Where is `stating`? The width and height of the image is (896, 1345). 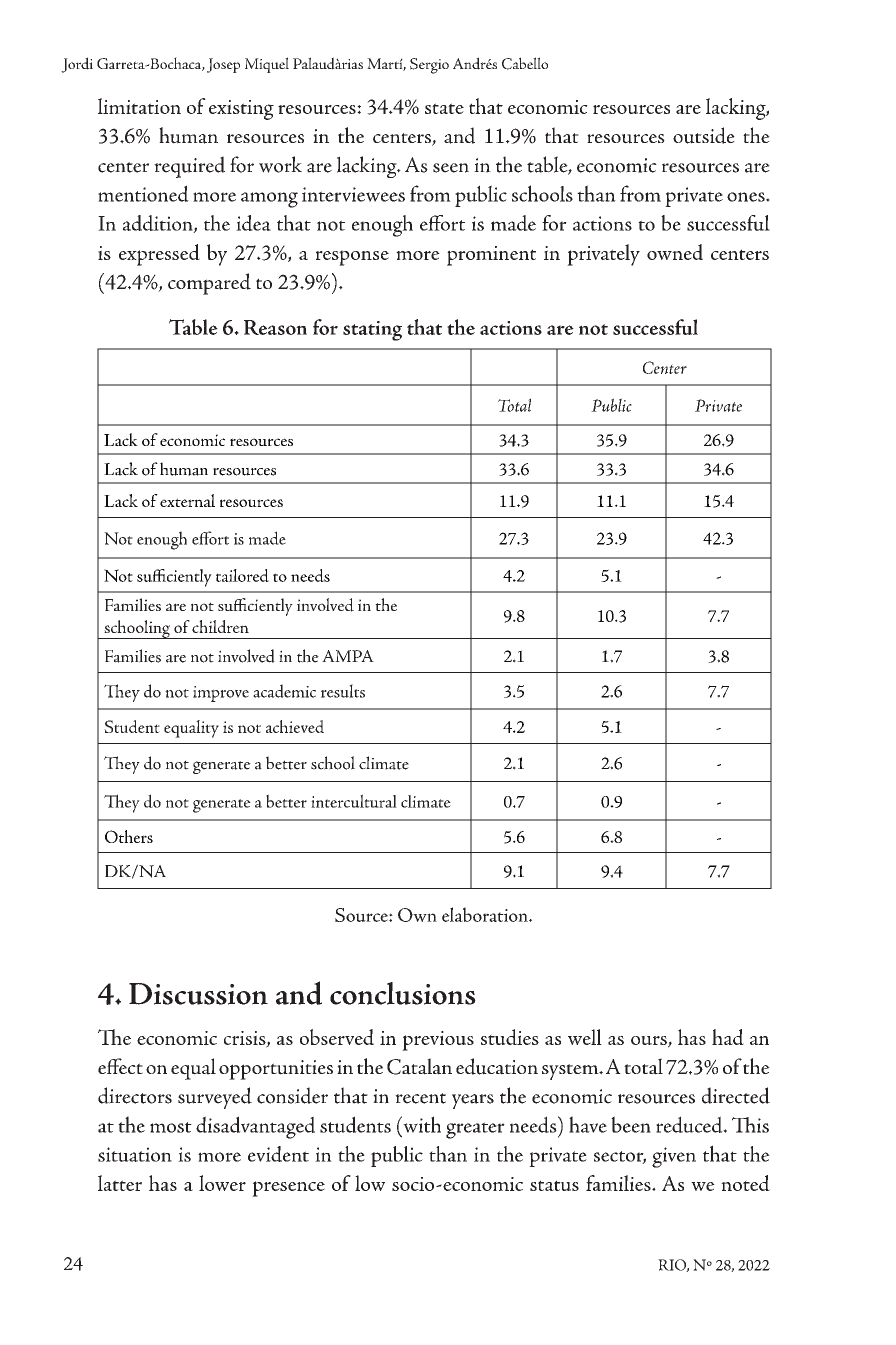
stating is located at coordinates (372, 331).
